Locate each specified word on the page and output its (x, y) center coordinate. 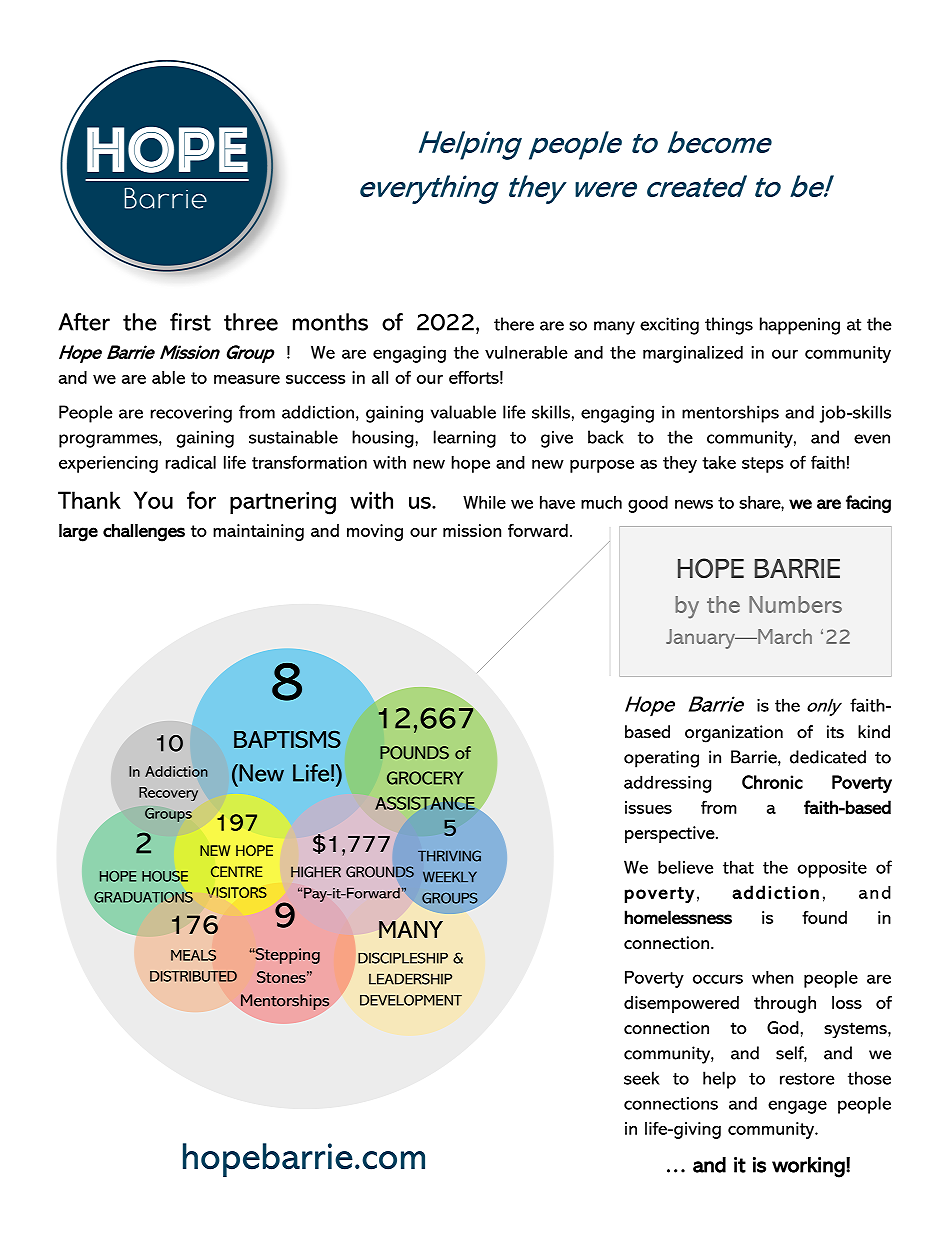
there (514, 324)
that (738, 867)
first (190, 322)
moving (375, 532)
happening (800, 326)
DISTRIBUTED (193, 976)
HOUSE (165, 876)
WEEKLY (450, 876)
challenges (144, 532)
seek (642, 1078)
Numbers (795, 604)
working (809, 1167)
